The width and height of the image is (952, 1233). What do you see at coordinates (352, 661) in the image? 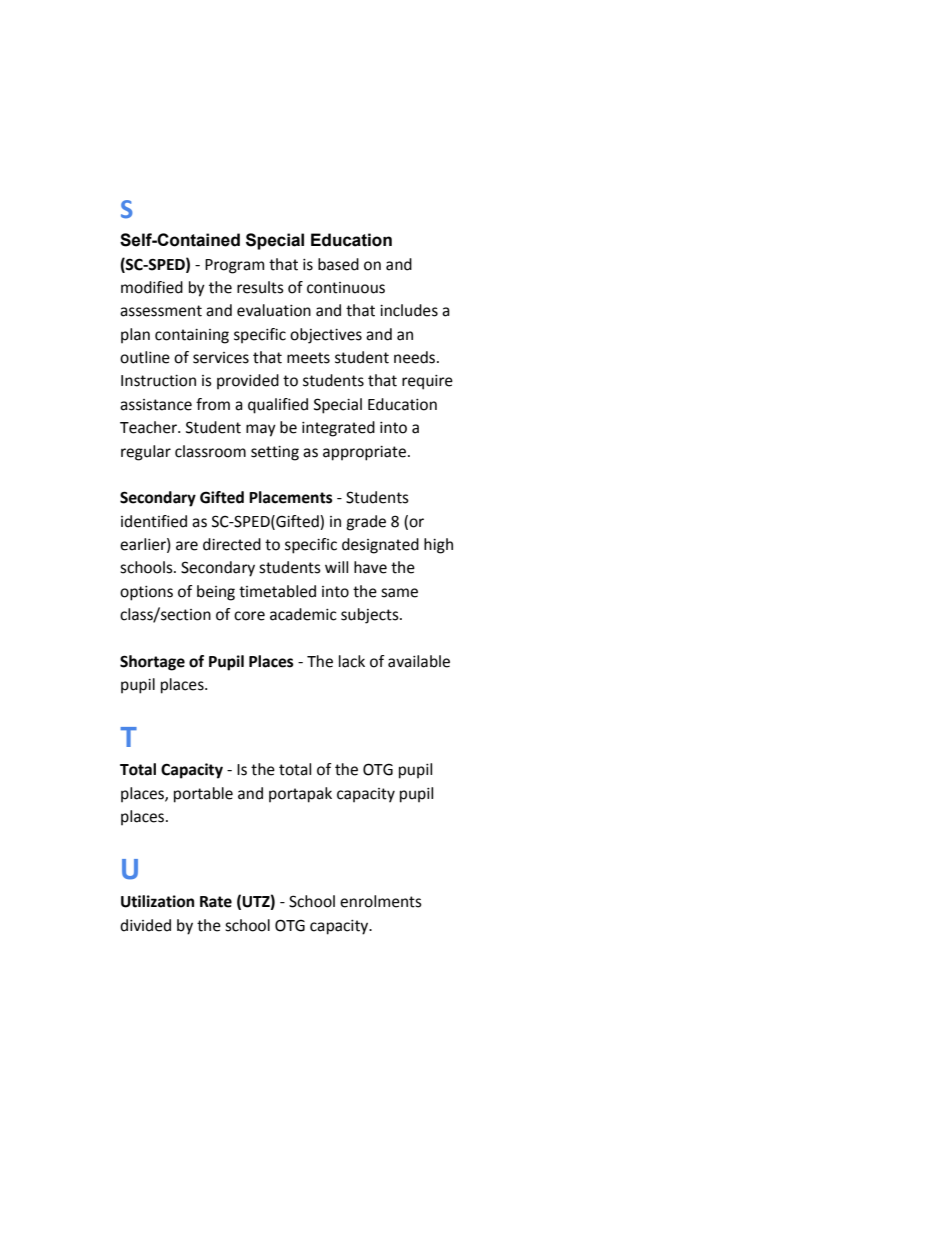
I see `lack` at bounding box center [352, 661].
